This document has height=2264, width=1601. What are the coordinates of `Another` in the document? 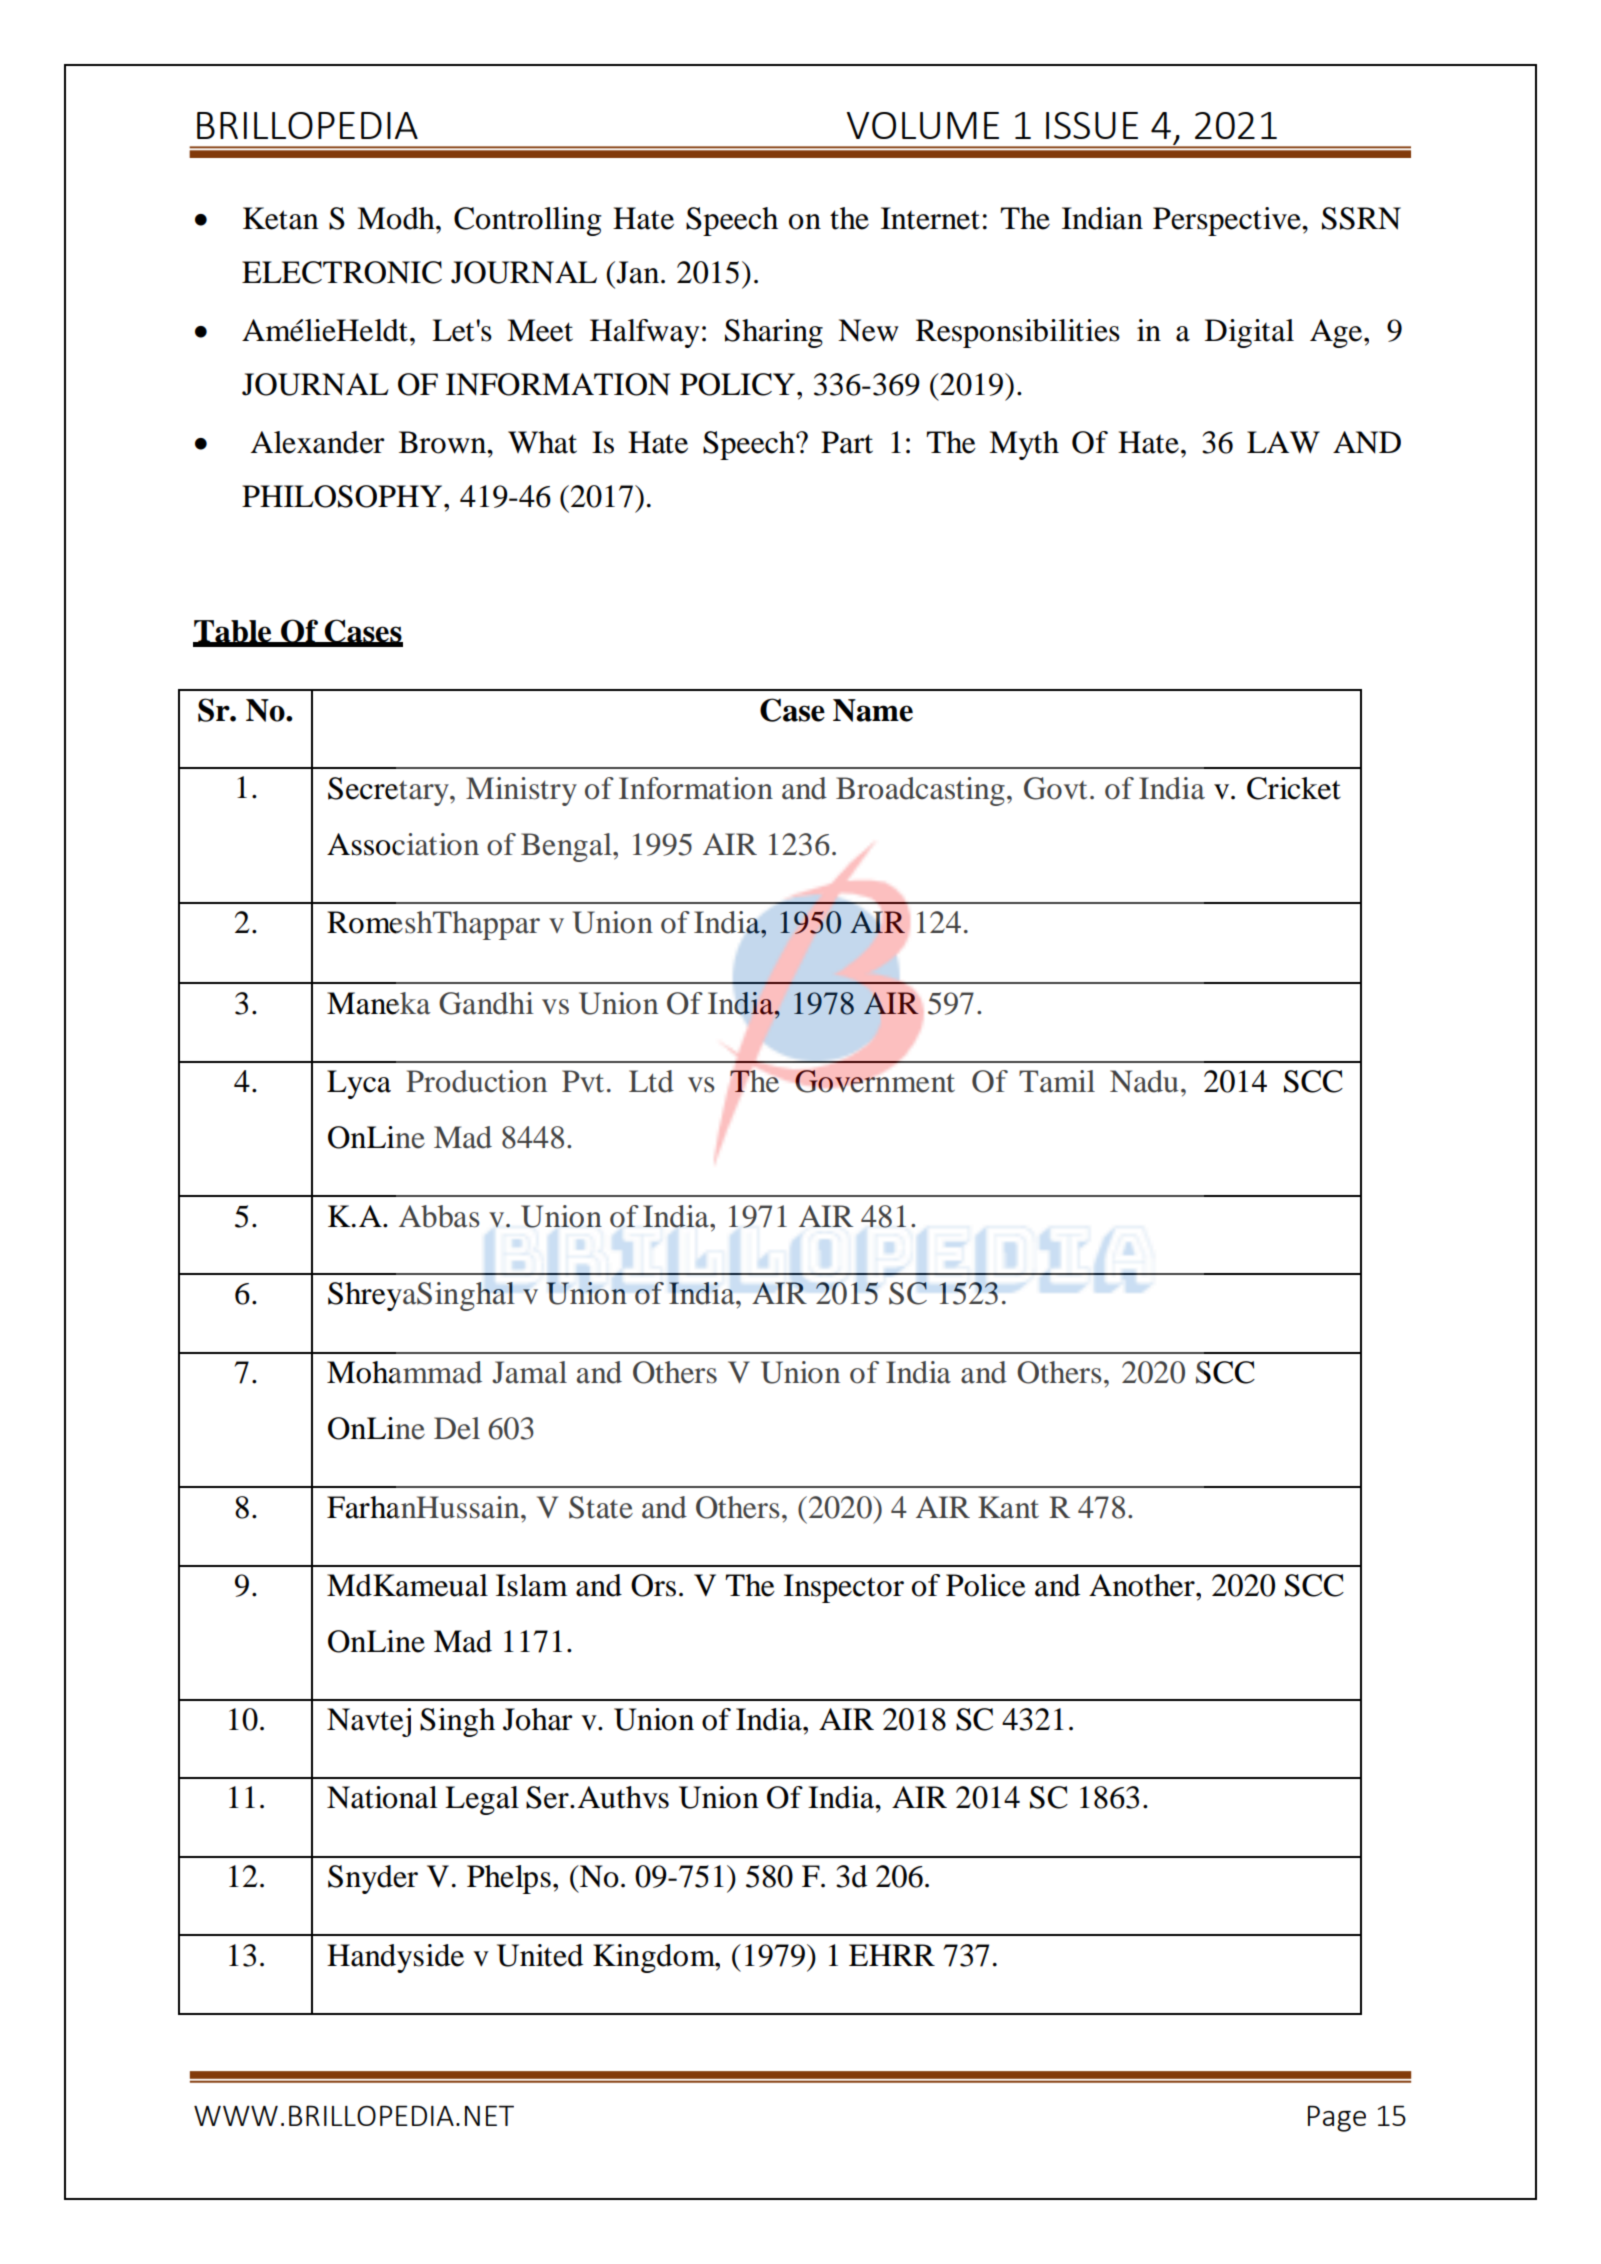 It's located at (1143, 1585).
